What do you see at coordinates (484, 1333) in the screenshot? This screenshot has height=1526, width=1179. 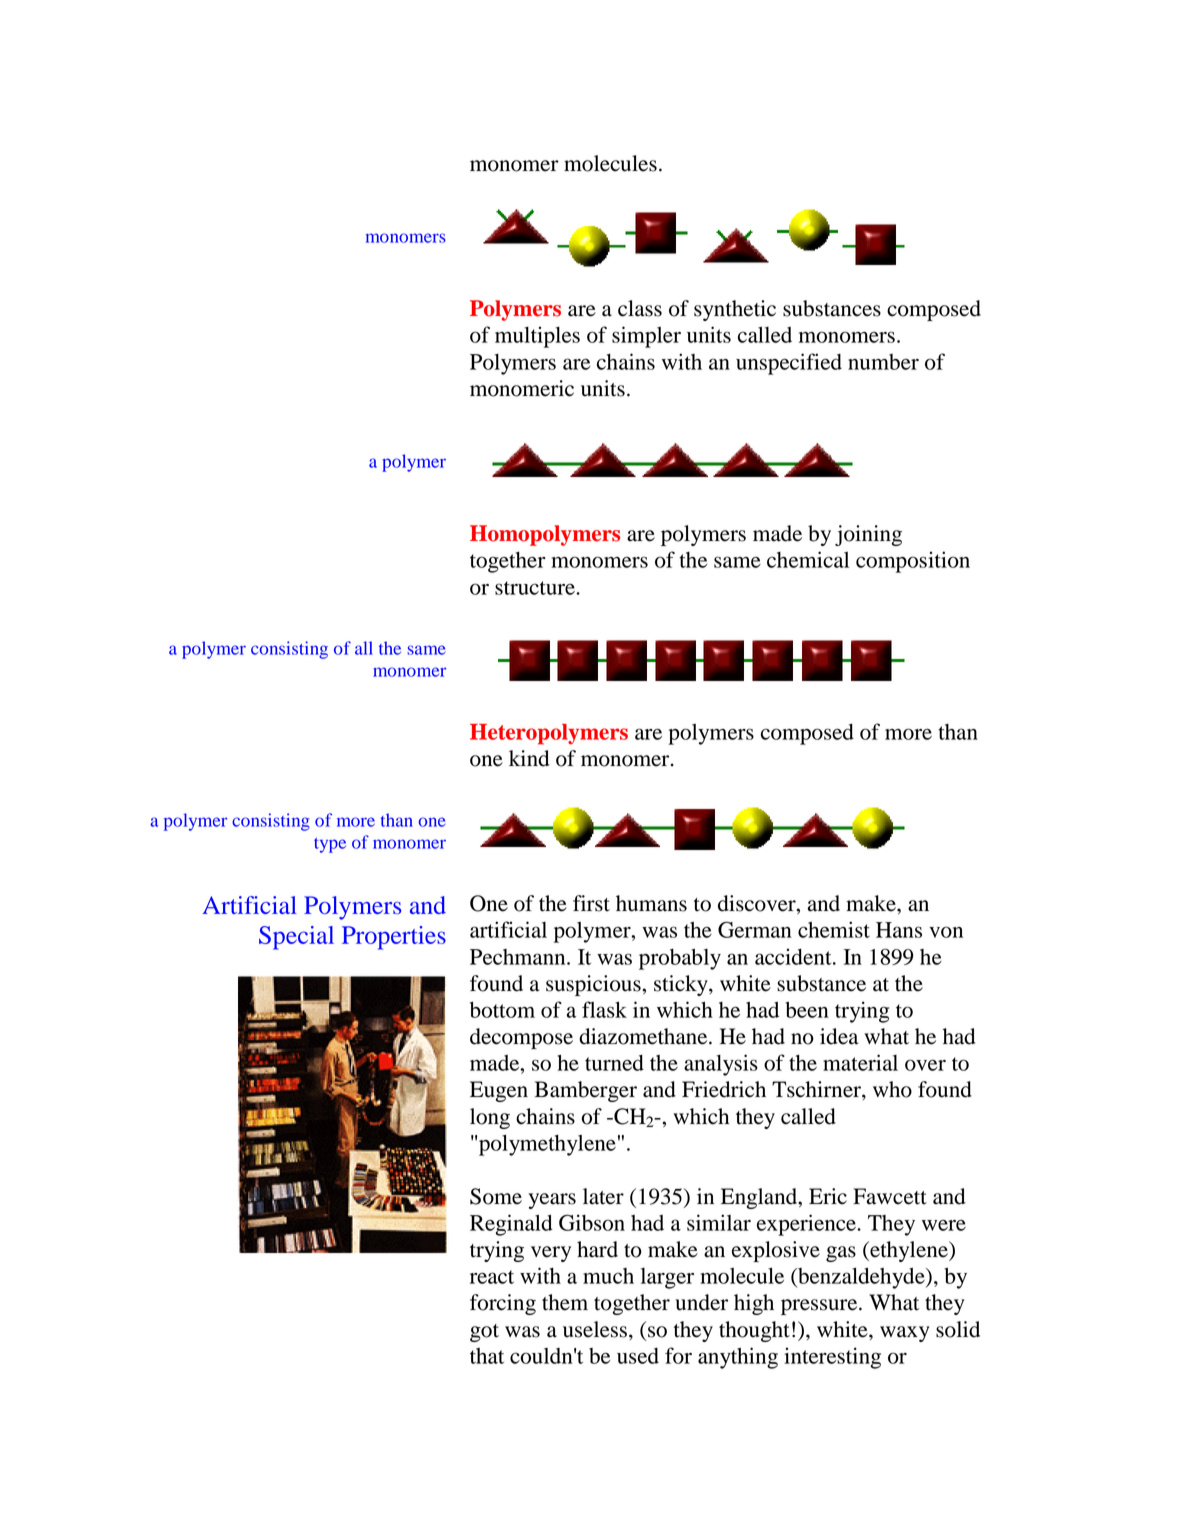 I see `got` at bounding box center [484, 1333].
